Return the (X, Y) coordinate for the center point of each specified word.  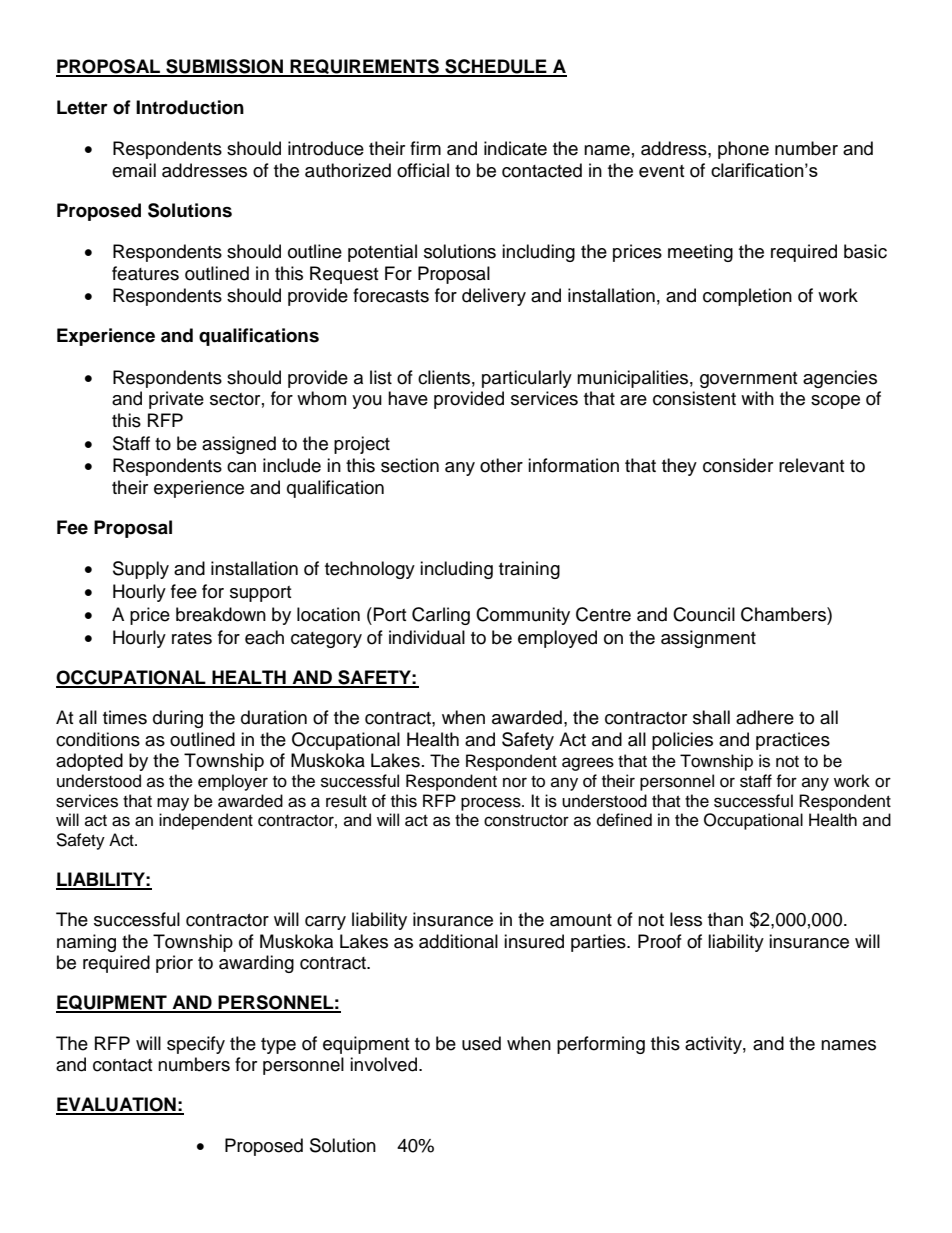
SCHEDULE (496, 67)
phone (743, 150)
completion (747, 297)
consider (738, 465)
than (725, 919)
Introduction (190, 107)
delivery (494, 297)
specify (196, 1045)
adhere (765, 717)
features (145, 273)
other (501, 465)
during (178, 719)
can (241, 467)
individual (427, 637)
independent (206, 821)
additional (458, 941)
